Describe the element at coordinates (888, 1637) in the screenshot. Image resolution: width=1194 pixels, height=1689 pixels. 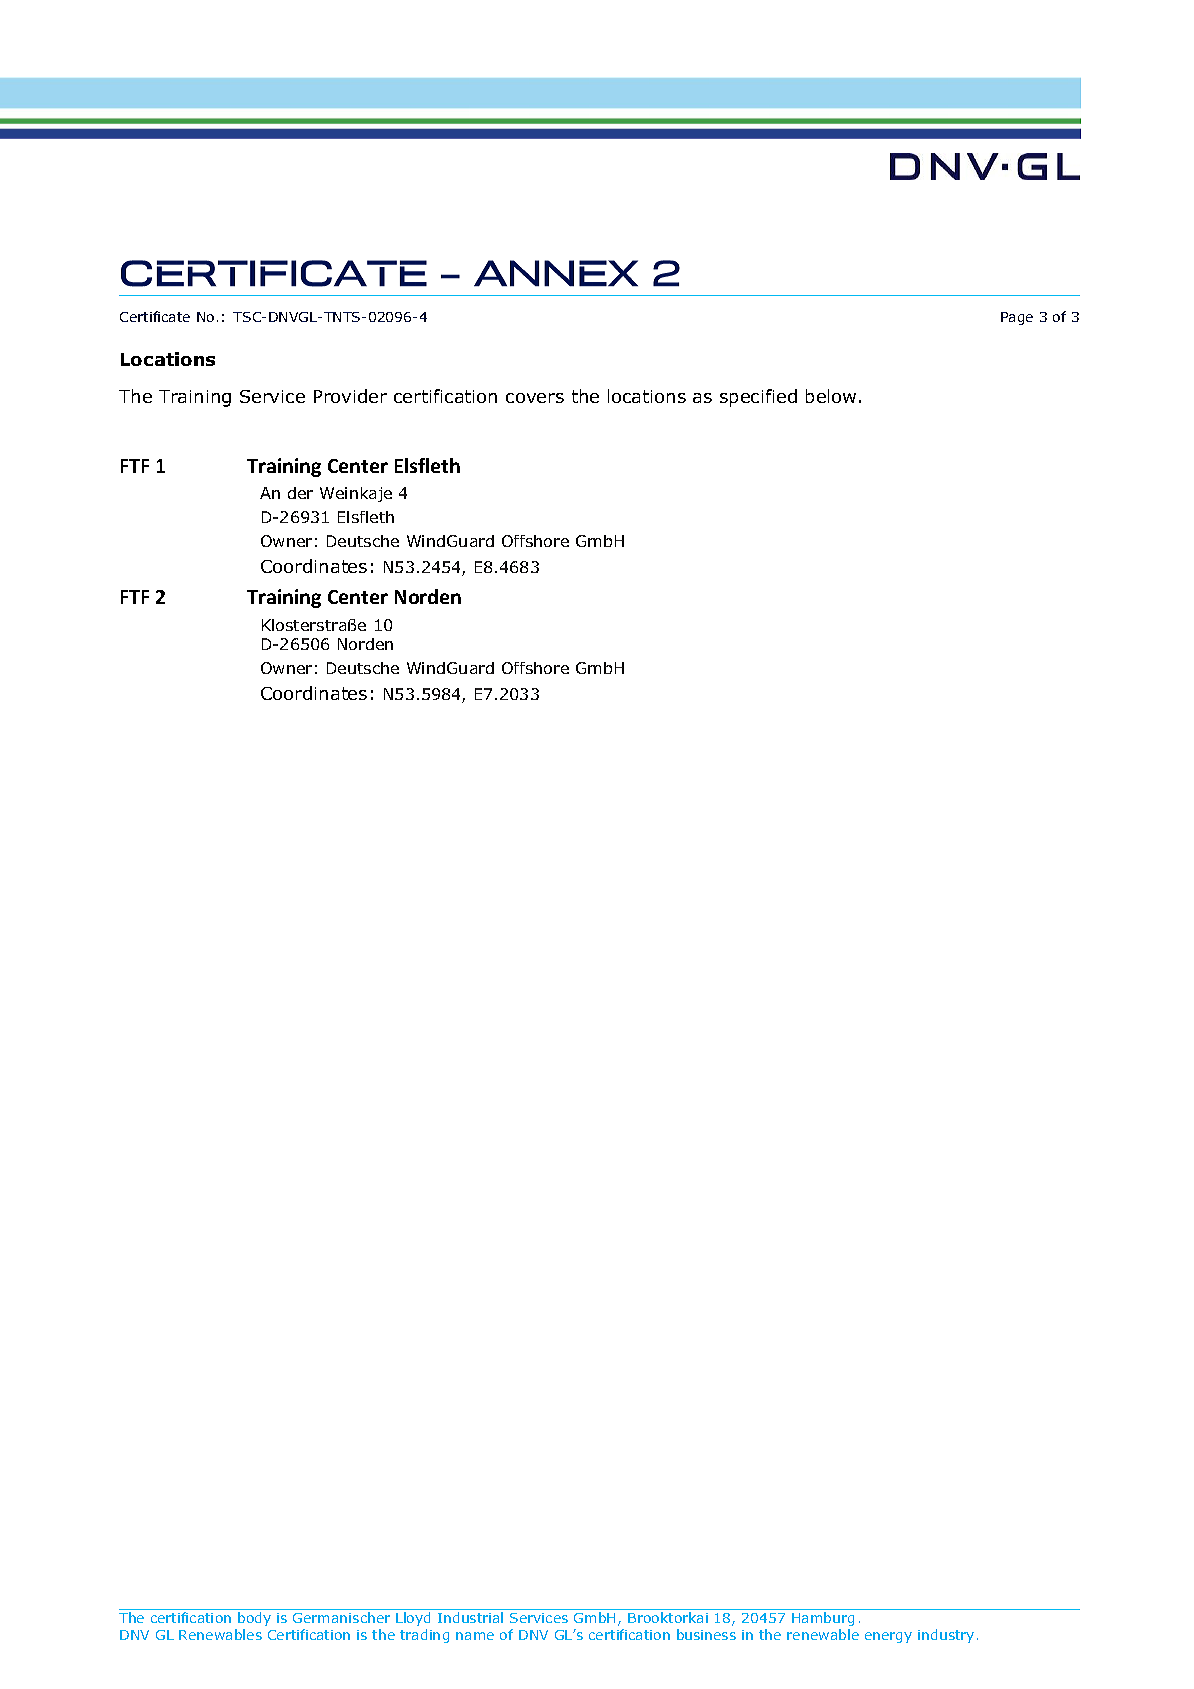
I see `energy` at that location.
